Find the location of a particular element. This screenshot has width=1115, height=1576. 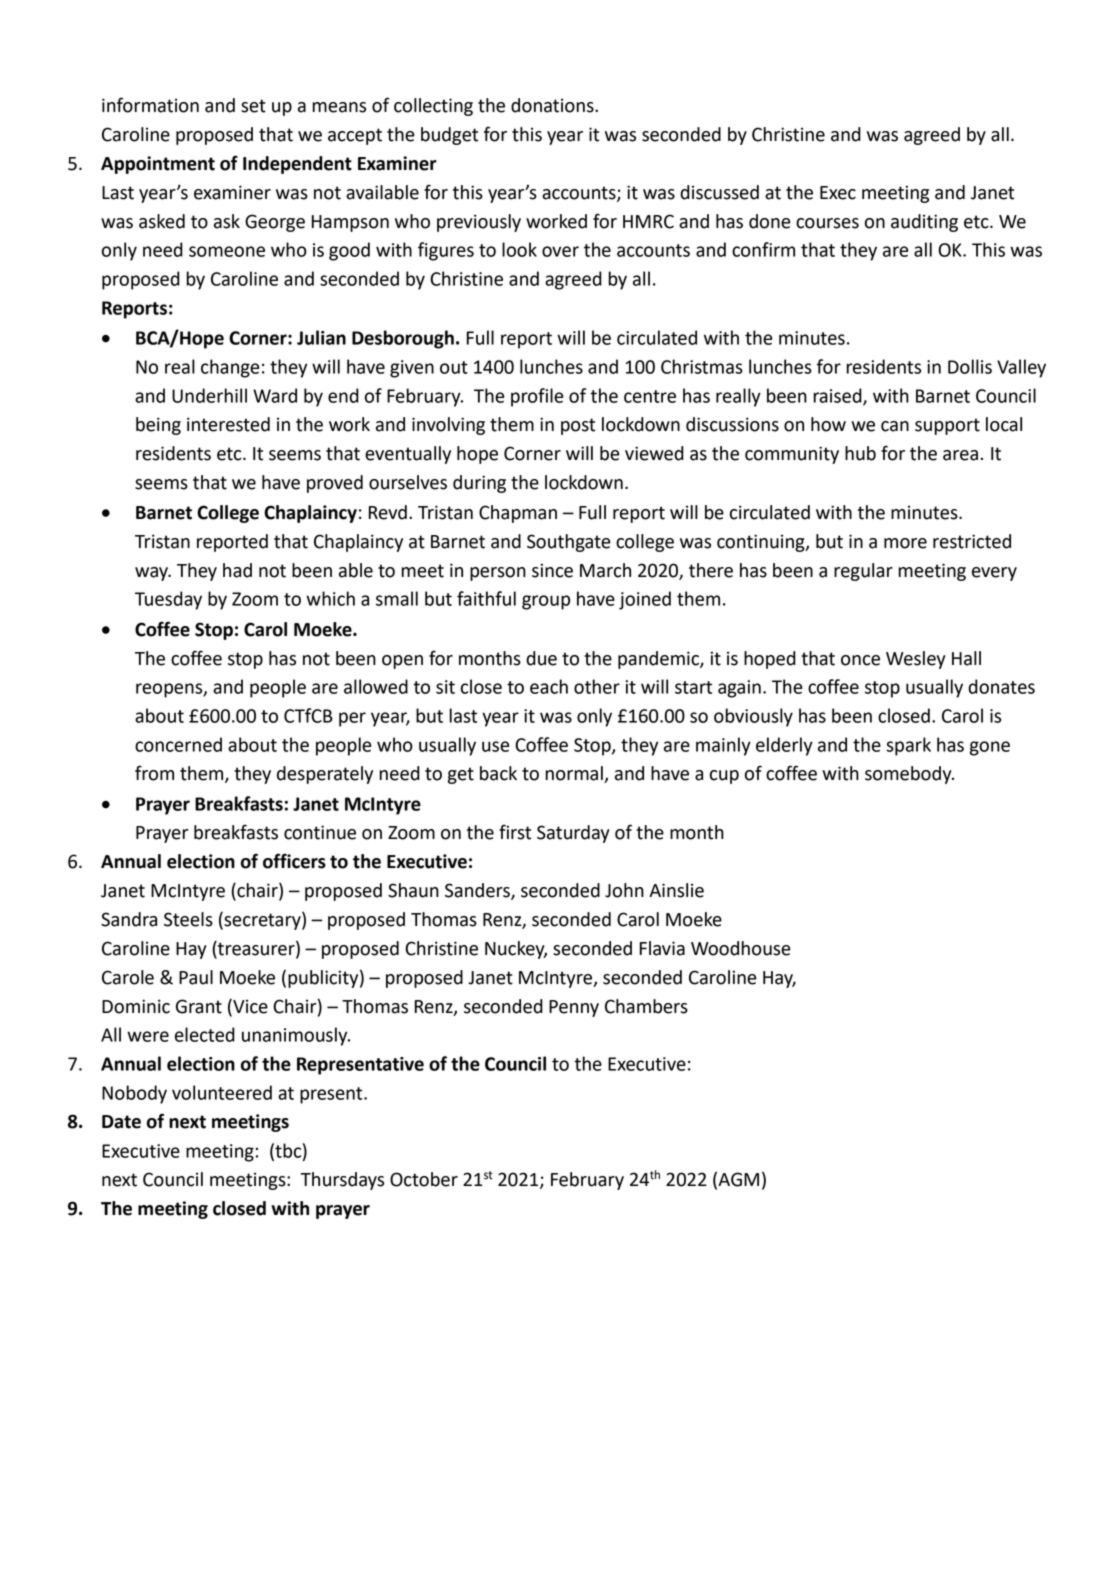

Steels is located at coordinates (188, 919).
